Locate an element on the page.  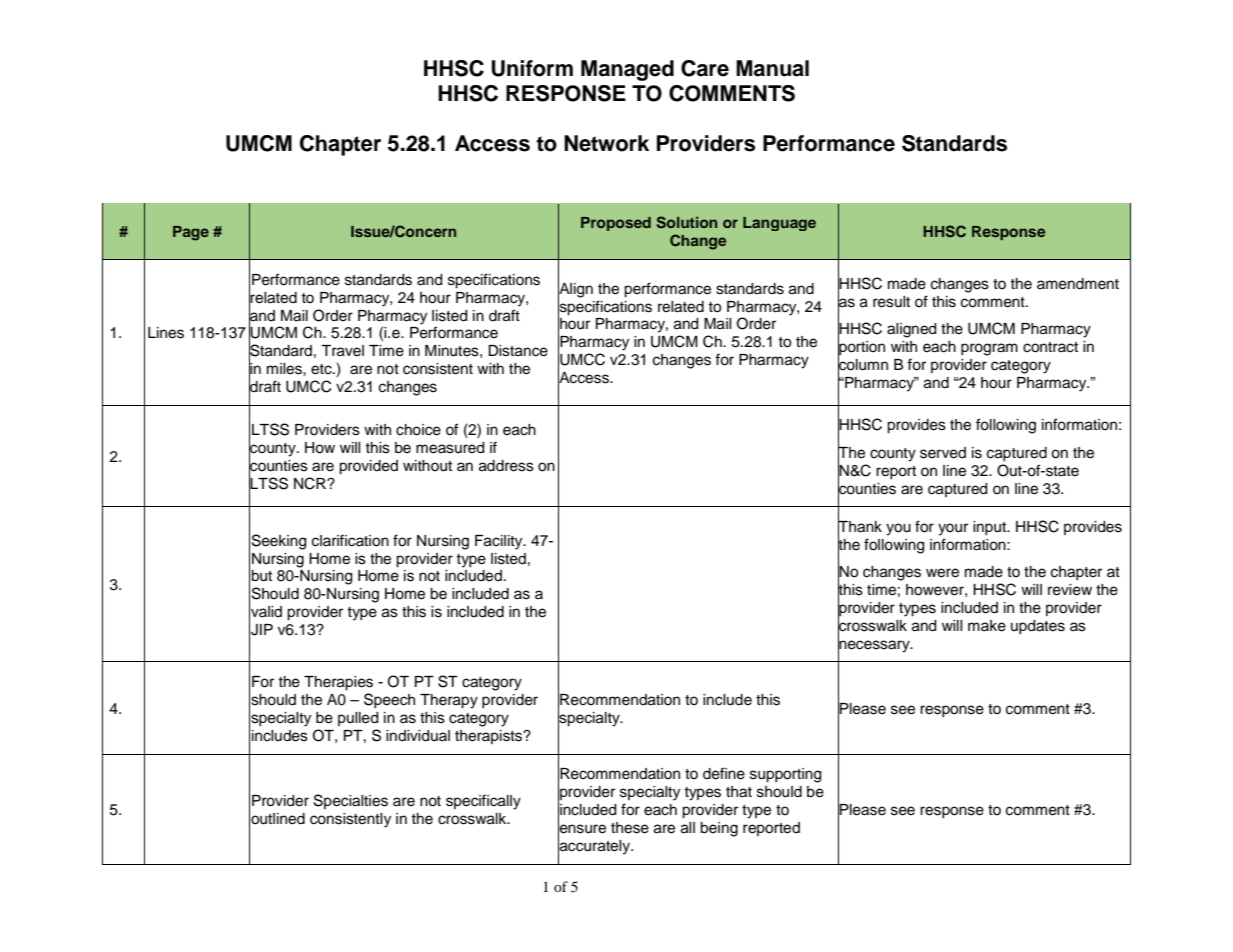
Manual is located at coordinates (772, 68).
